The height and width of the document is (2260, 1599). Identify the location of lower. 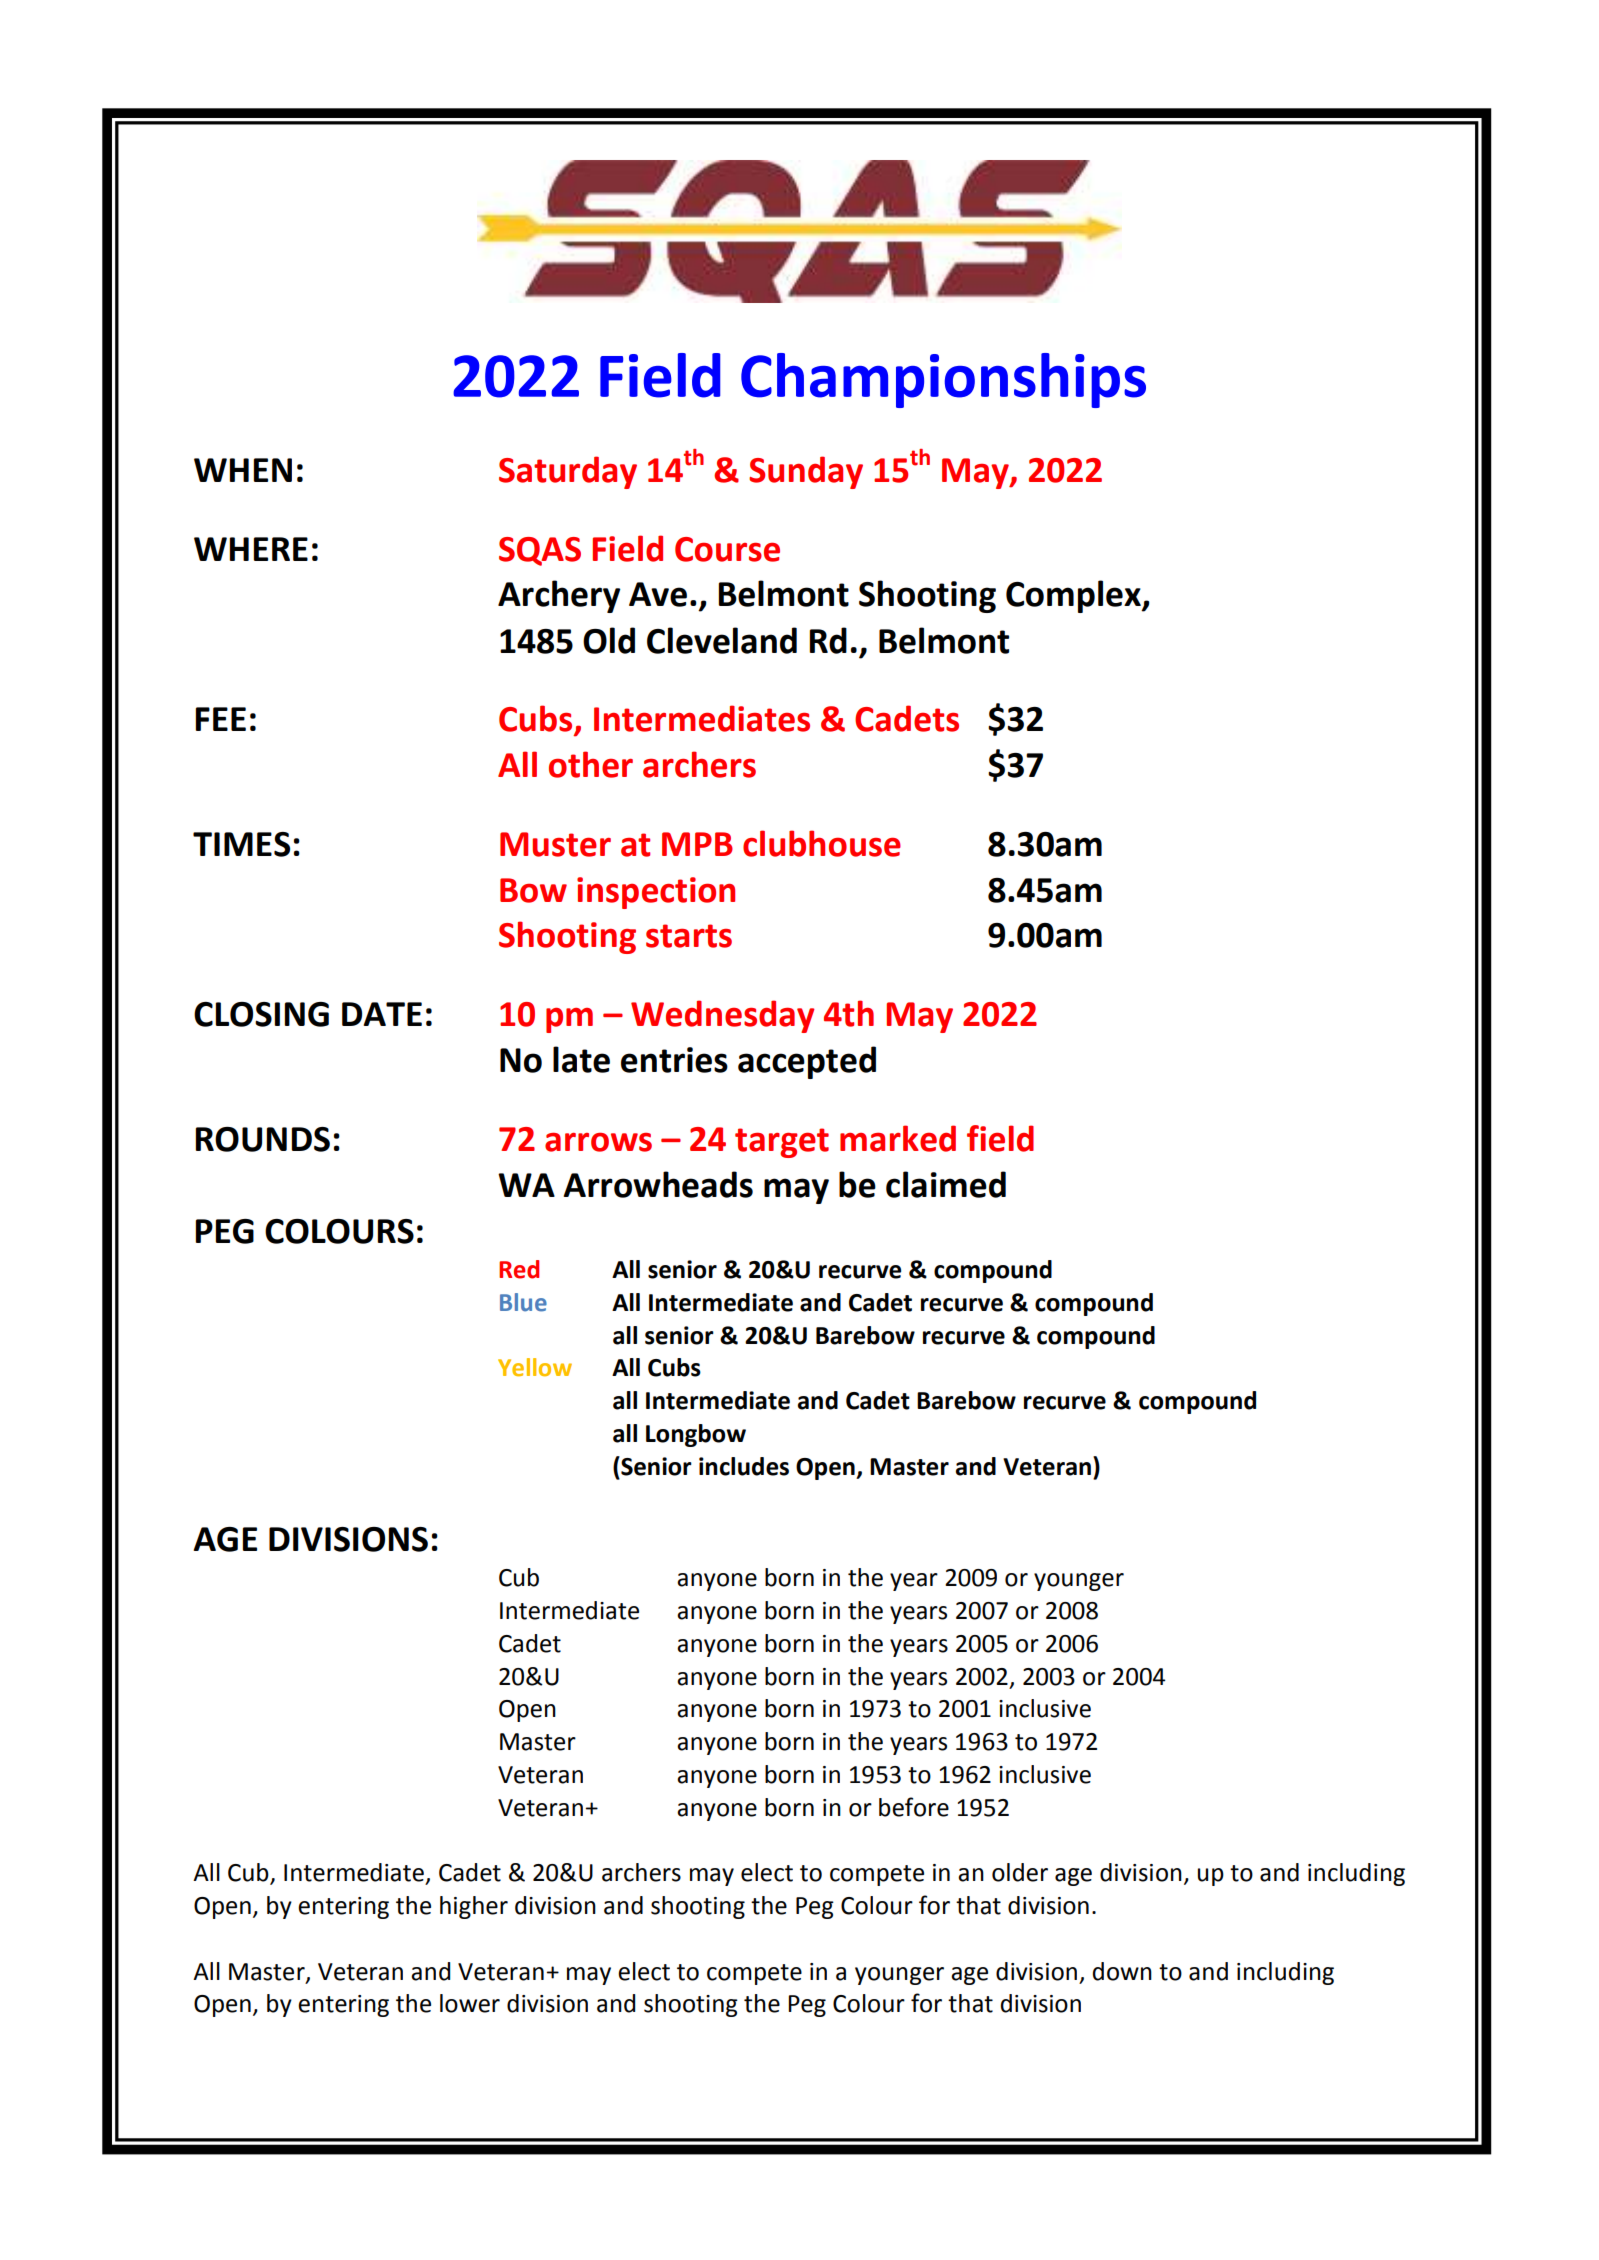
(470, 2003).
